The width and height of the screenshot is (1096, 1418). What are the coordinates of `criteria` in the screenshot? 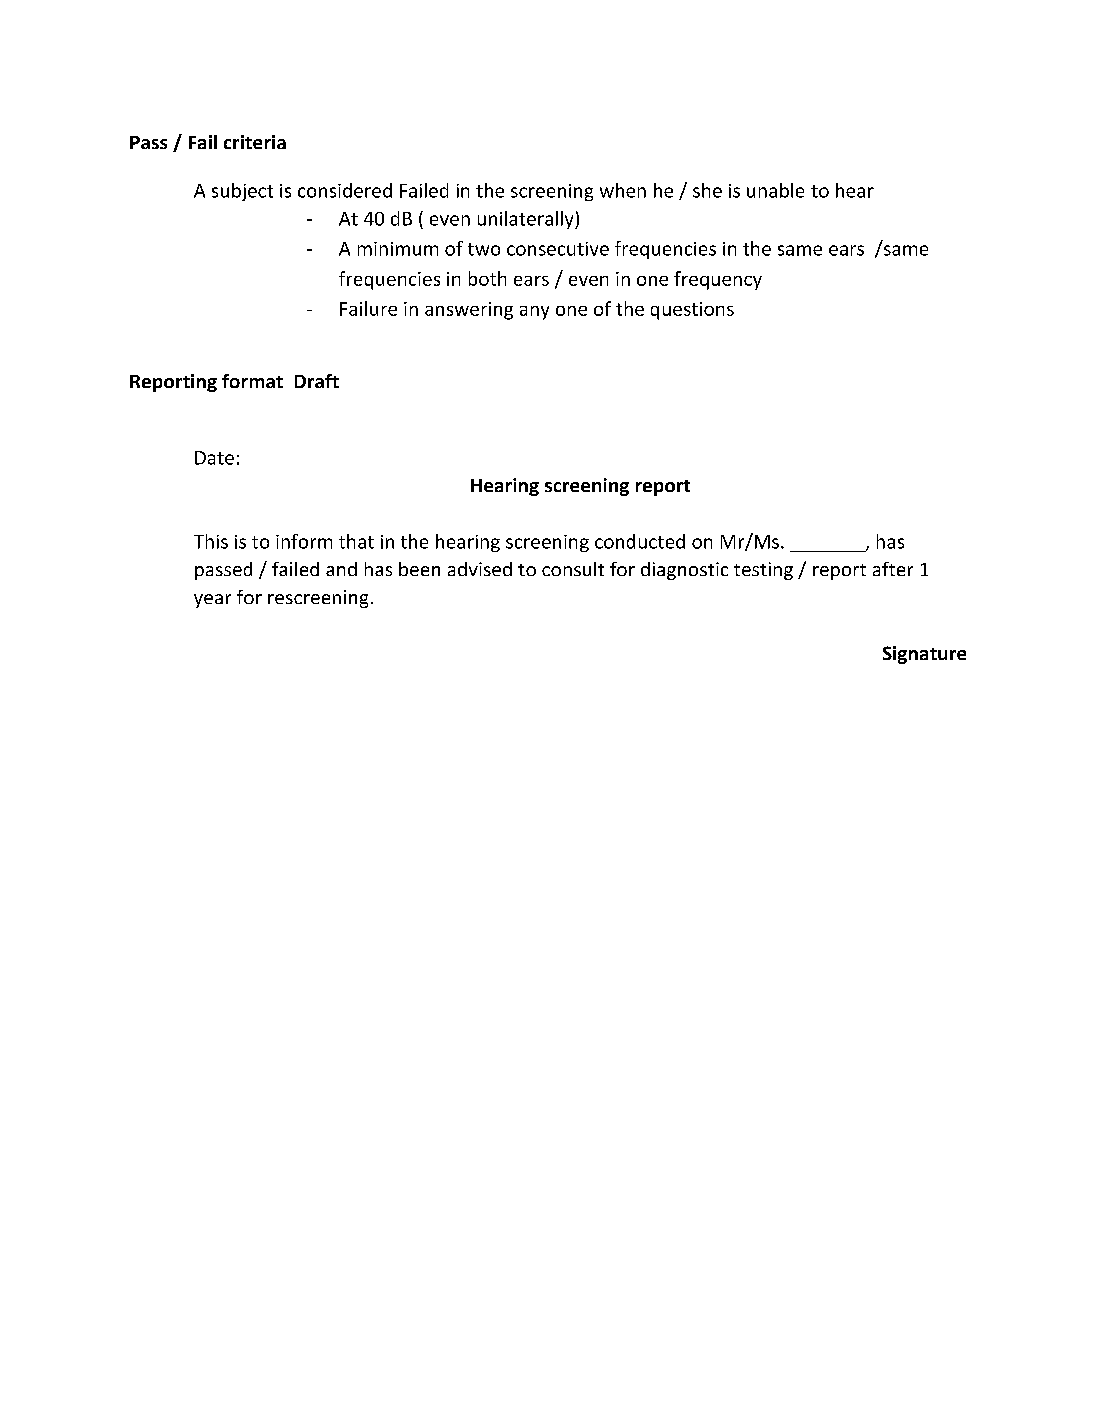 It's located at (255, 142).
